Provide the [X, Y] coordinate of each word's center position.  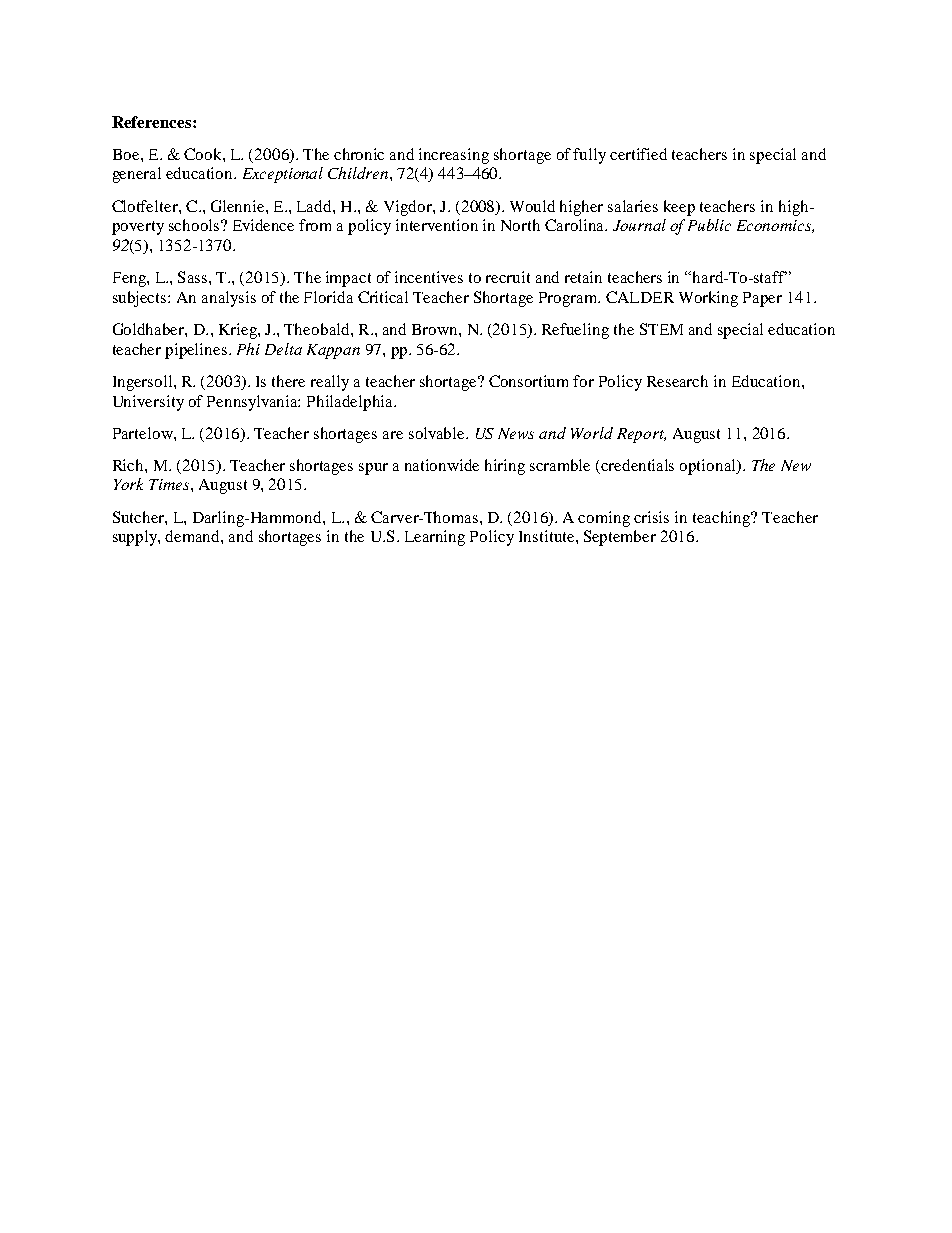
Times [170, 484]
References [153, 122]
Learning [435, 538]
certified [638, 154]
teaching [723, 519]
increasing [454, 156]
